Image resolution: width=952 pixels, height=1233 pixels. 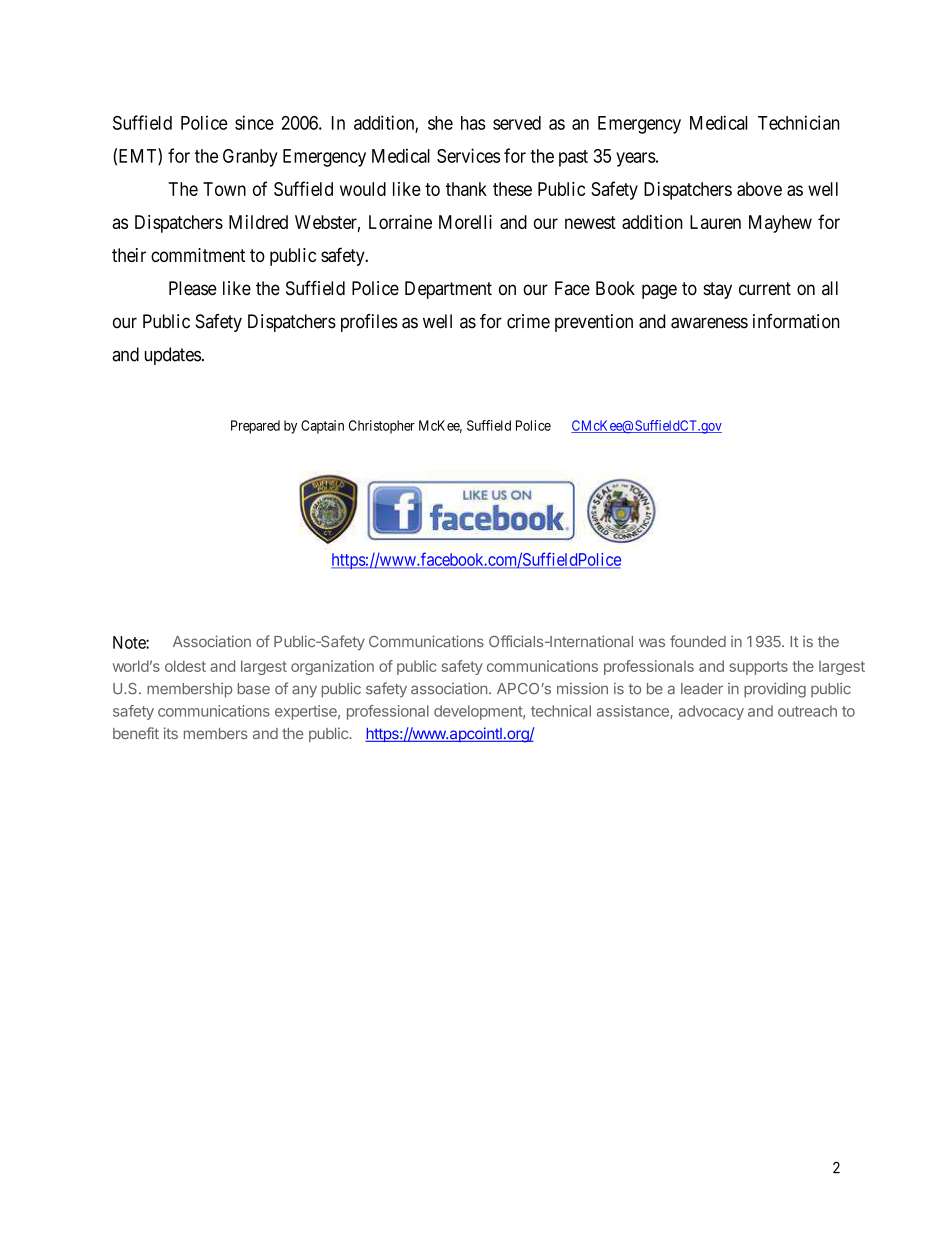 I want to click on founded, so click(x=698, y=641).
